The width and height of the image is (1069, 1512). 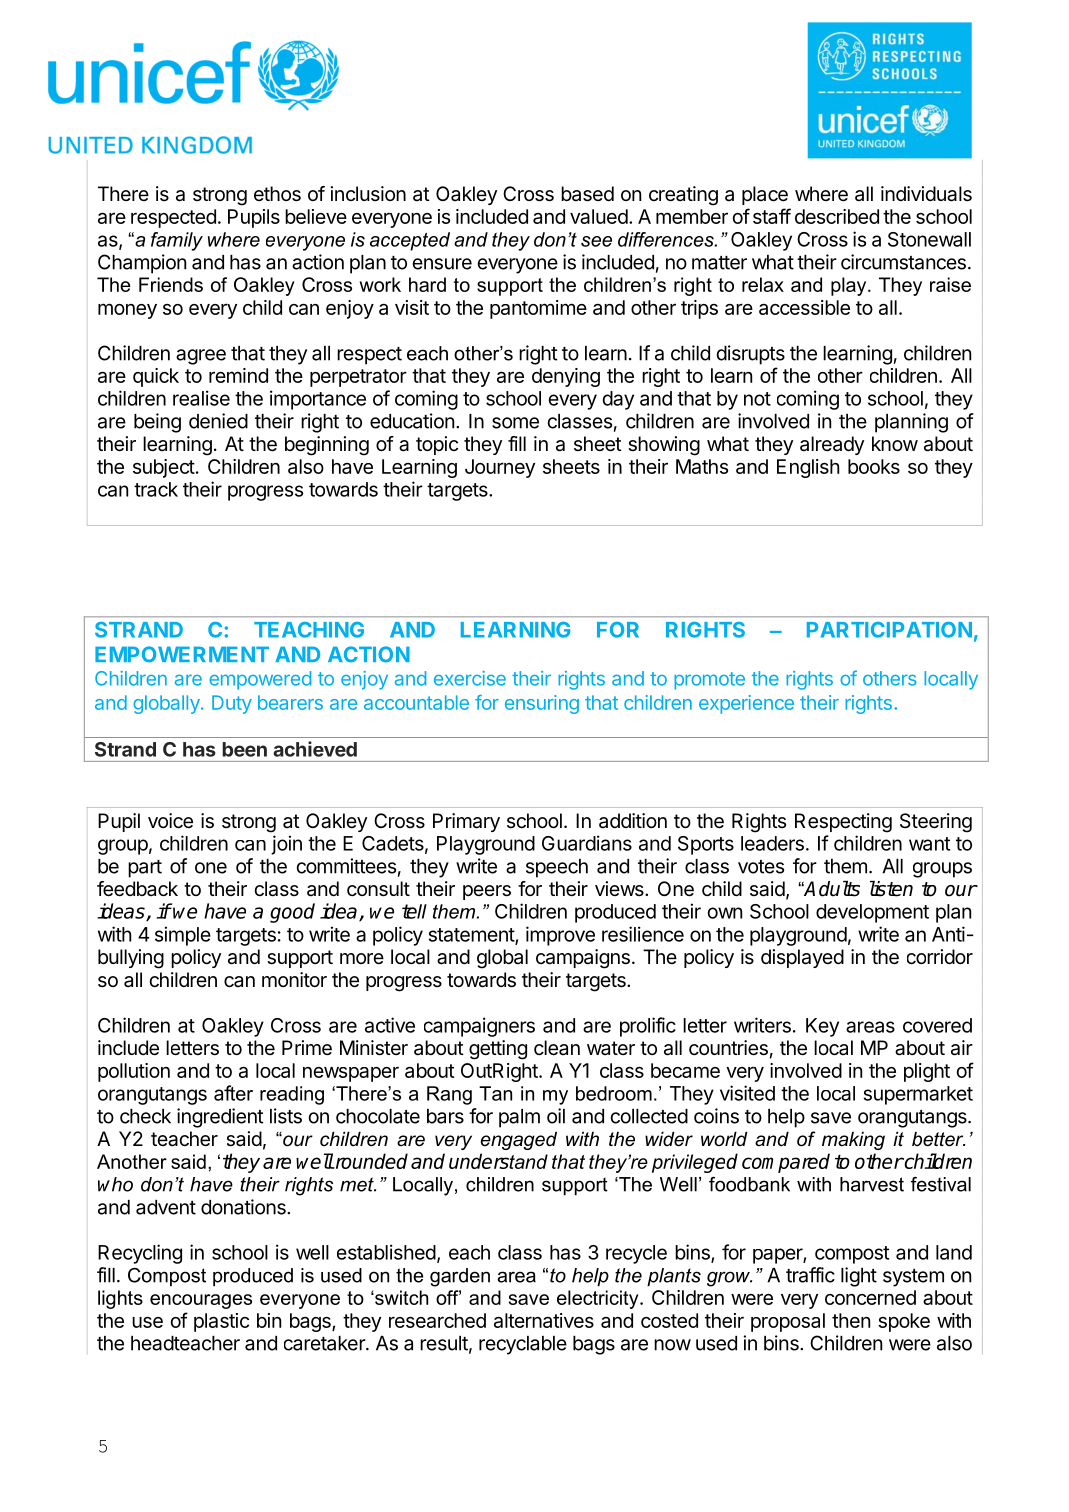 What do you see at coordinates (874, 466) in the image?
I see `books` at bounding box center [874, 466].
